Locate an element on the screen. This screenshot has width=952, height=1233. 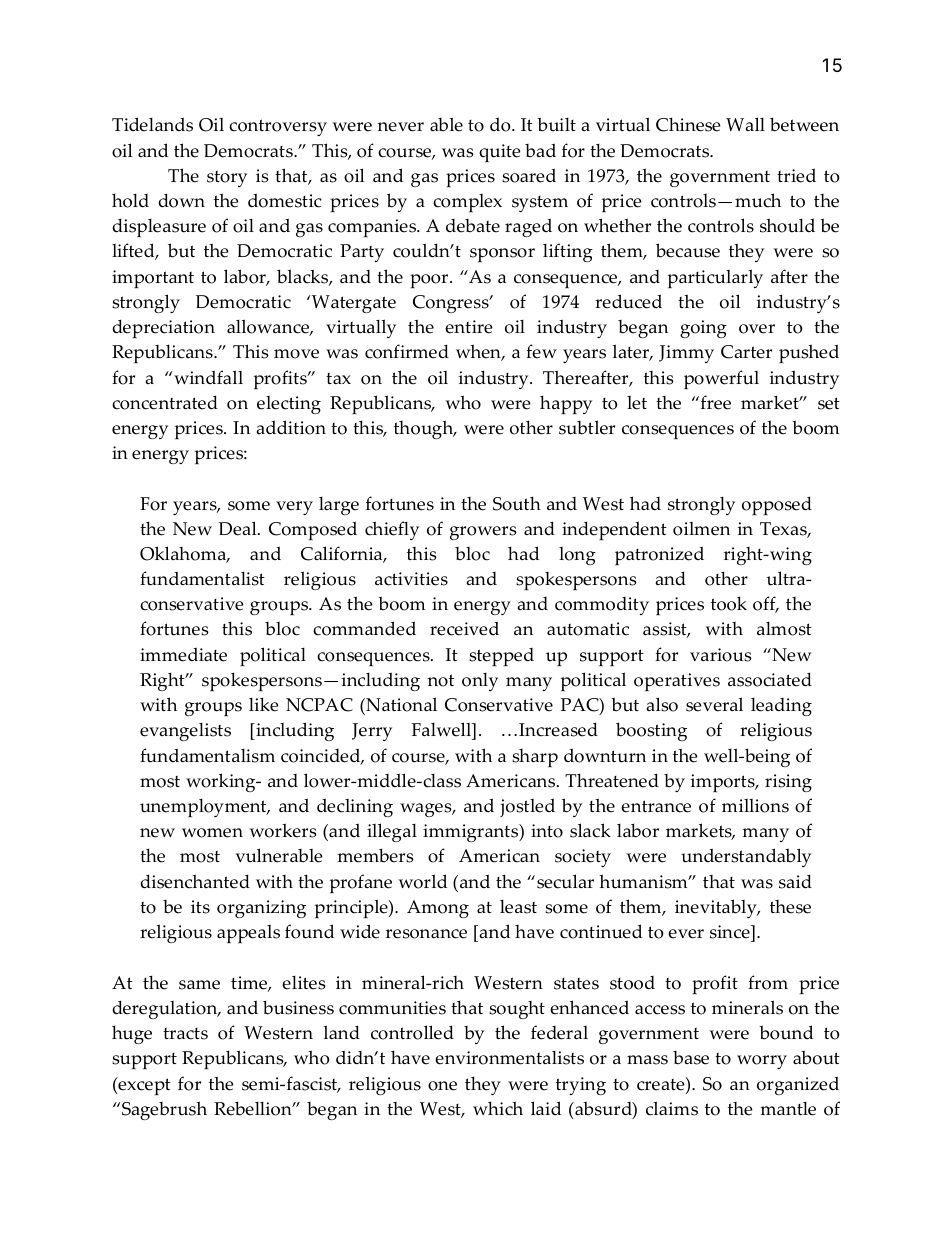
Wall is located at coordinates (745, 124).
